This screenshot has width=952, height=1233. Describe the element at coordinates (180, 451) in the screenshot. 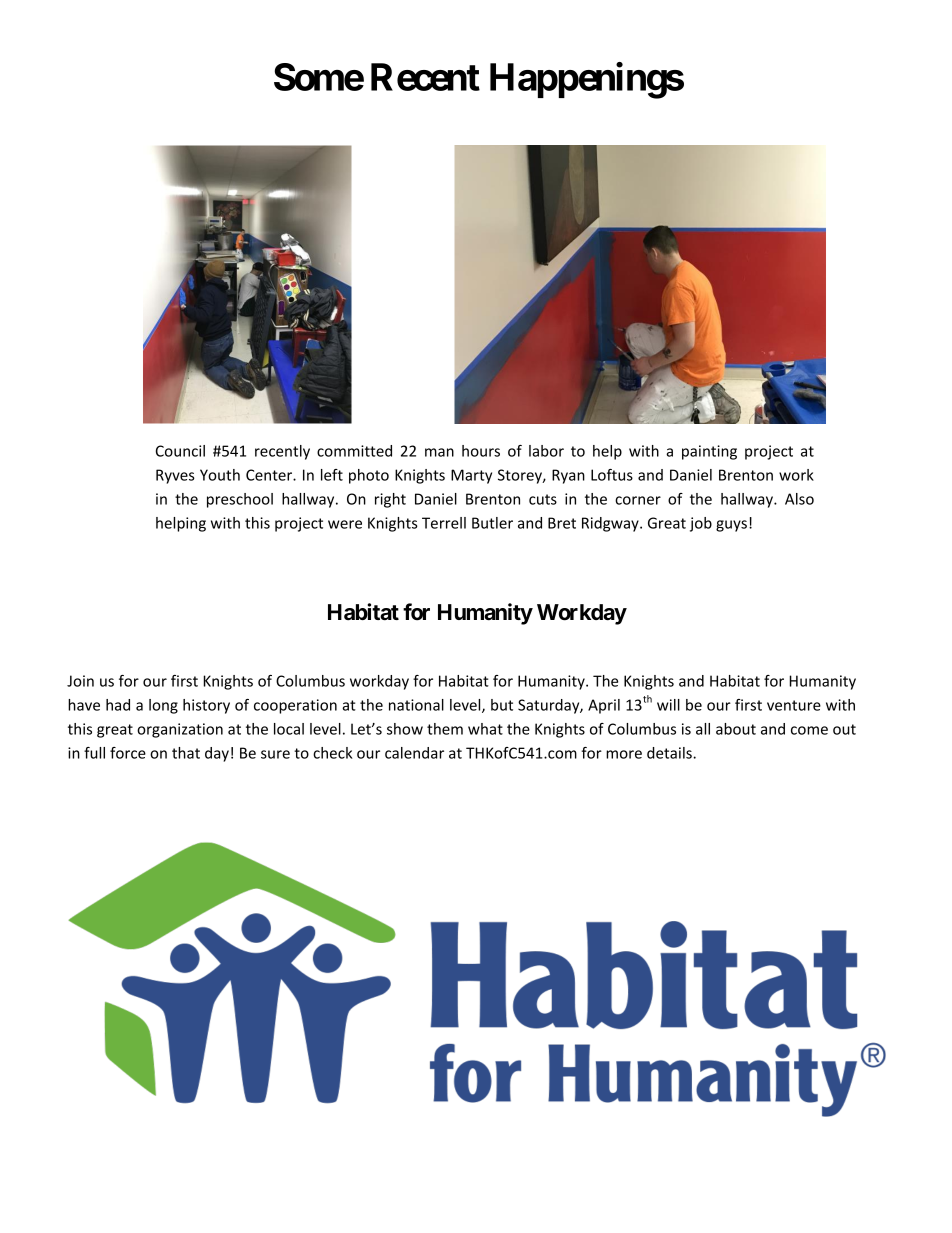

I see `Council` at that location.
